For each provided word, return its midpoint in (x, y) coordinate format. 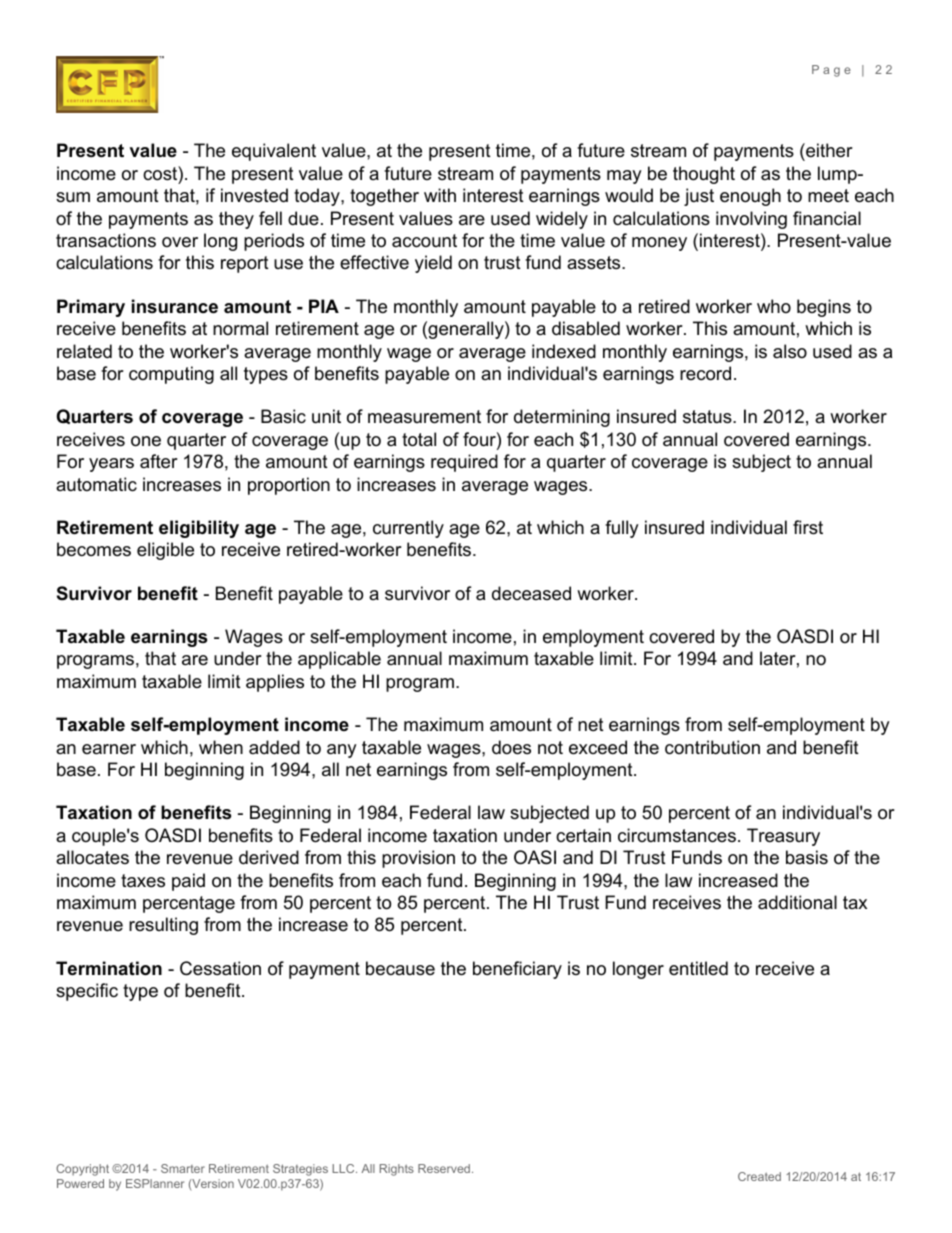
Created (759, 1176)
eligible (165, 551)
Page (831, 71)
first (808, 527)
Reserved (444, 1168)
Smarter (183, 1168)
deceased (531, 593)
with (440, 195)
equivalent (274, 152)
